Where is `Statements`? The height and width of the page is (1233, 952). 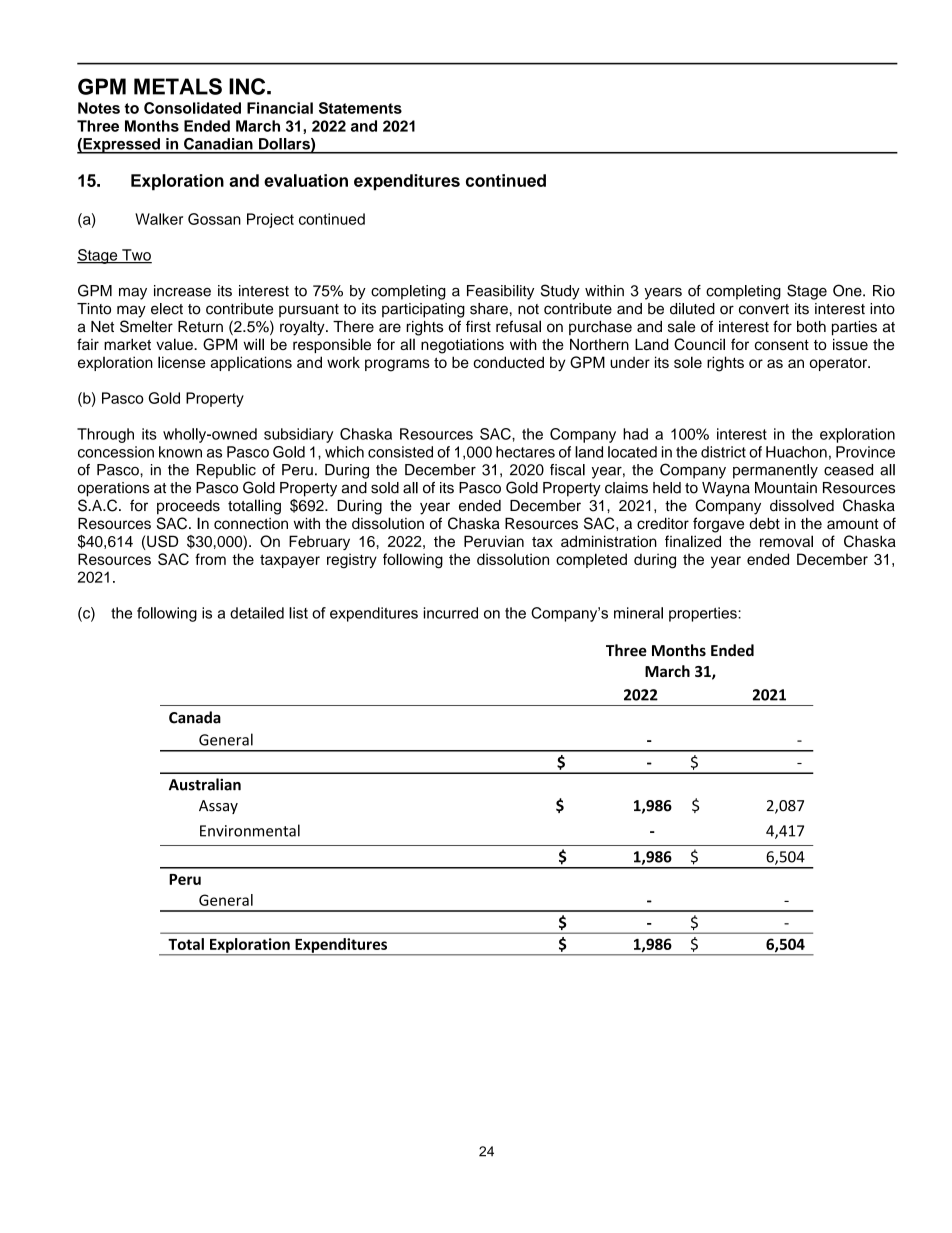 Statements is located at coordinates (360, 108).
